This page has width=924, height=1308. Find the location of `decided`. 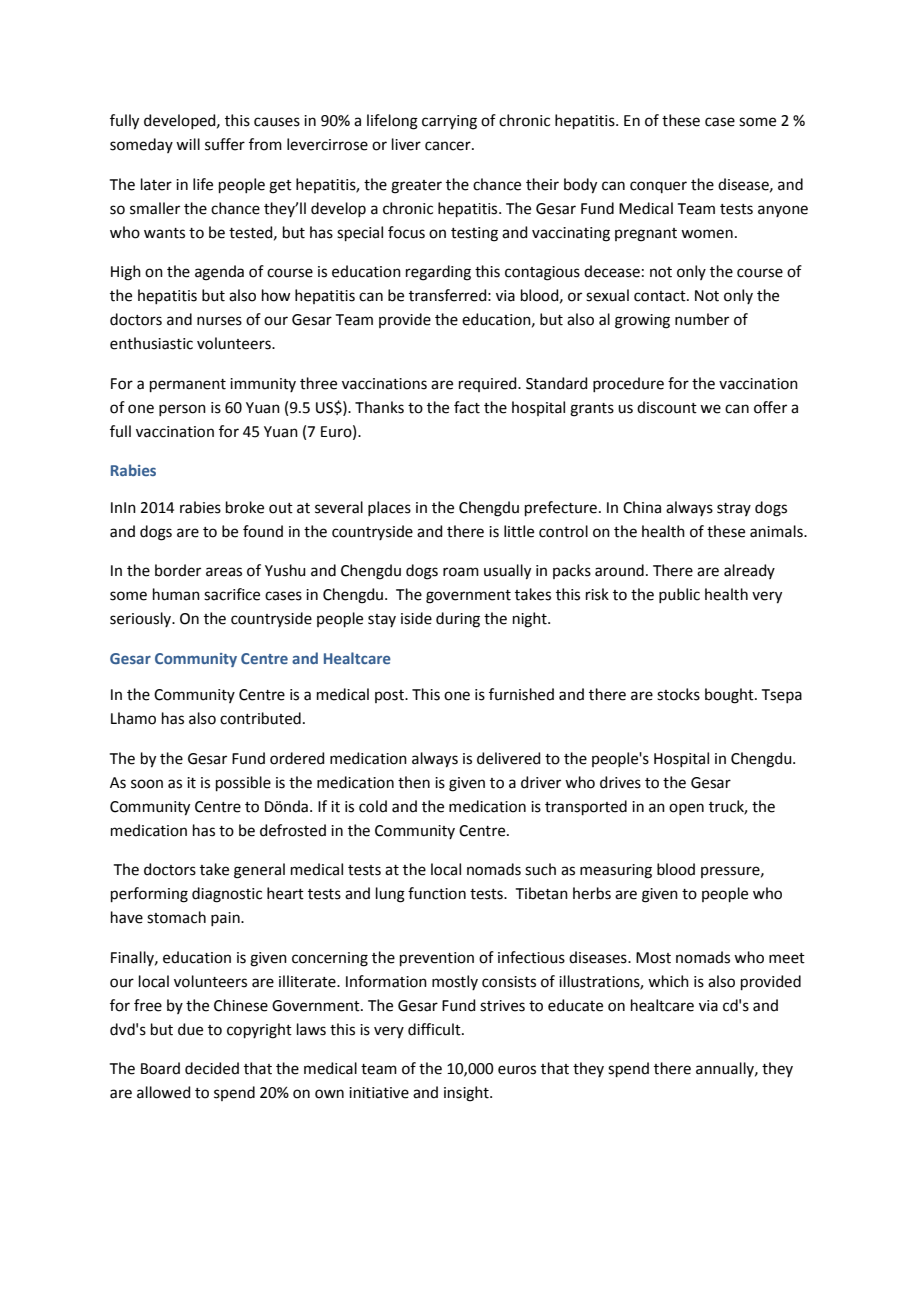

decided is located at coordinates (212, 1068).
